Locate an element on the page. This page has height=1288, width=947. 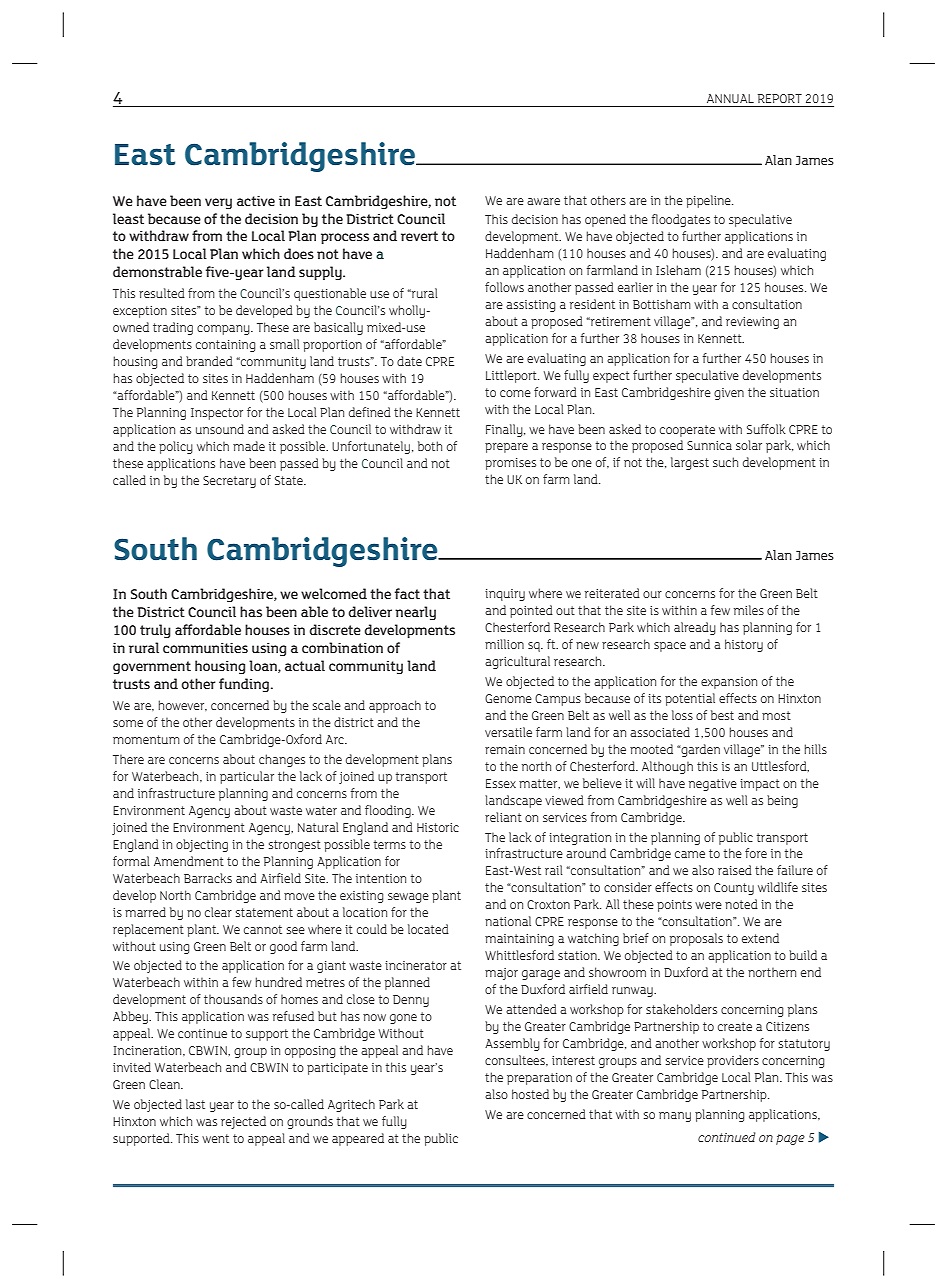
particular is located at coordinates (247, 777).
